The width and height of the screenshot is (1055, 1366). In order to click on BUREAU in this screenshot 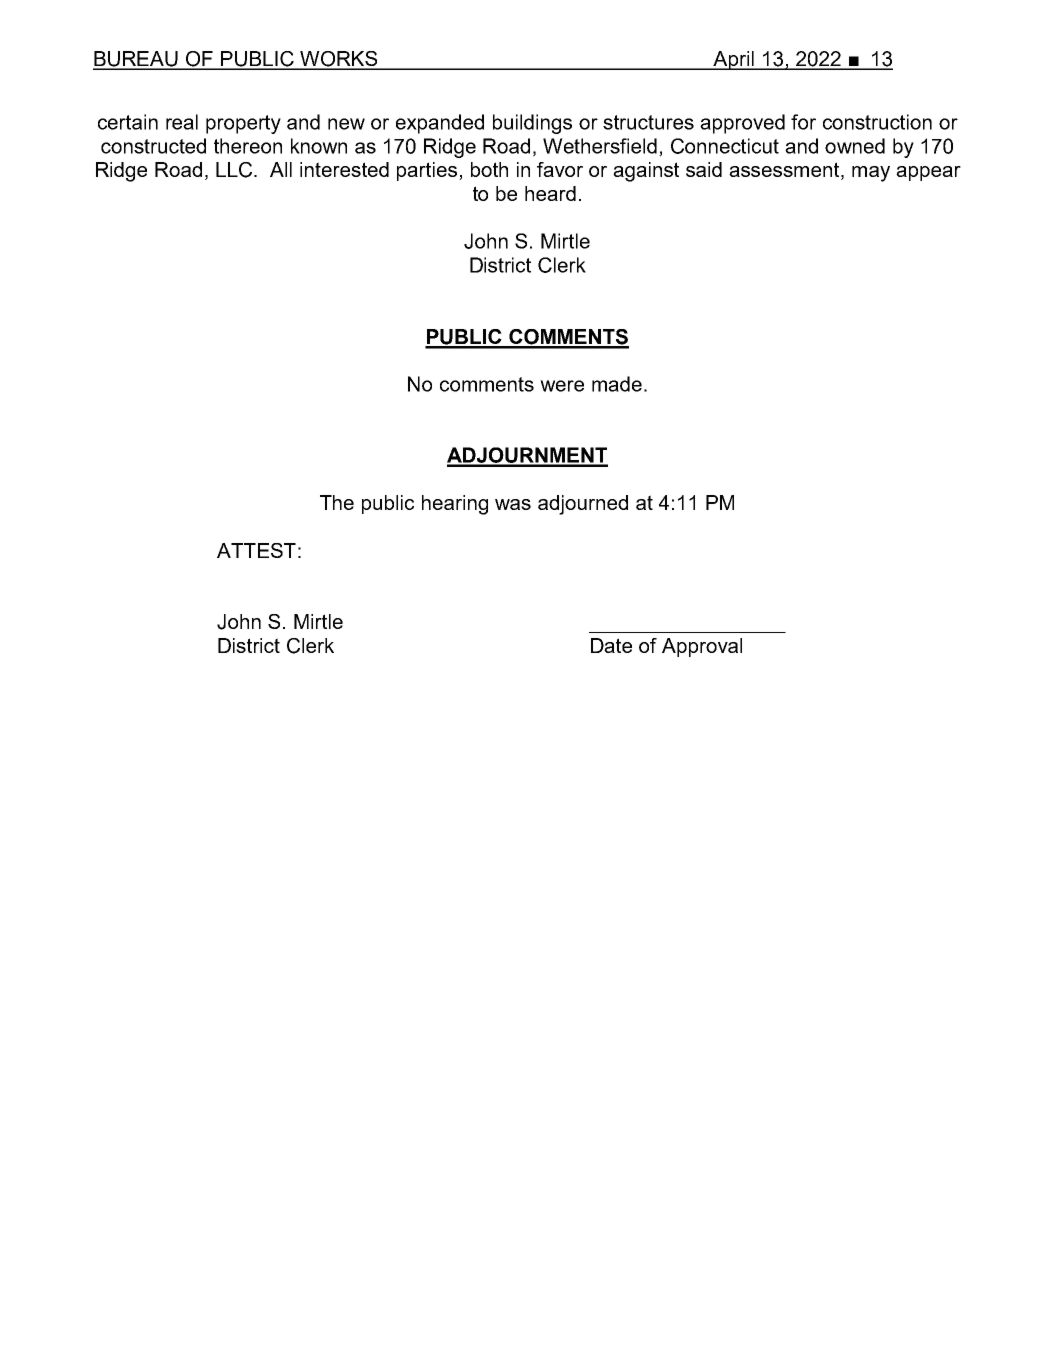, I will do `click(136, 60)`.
